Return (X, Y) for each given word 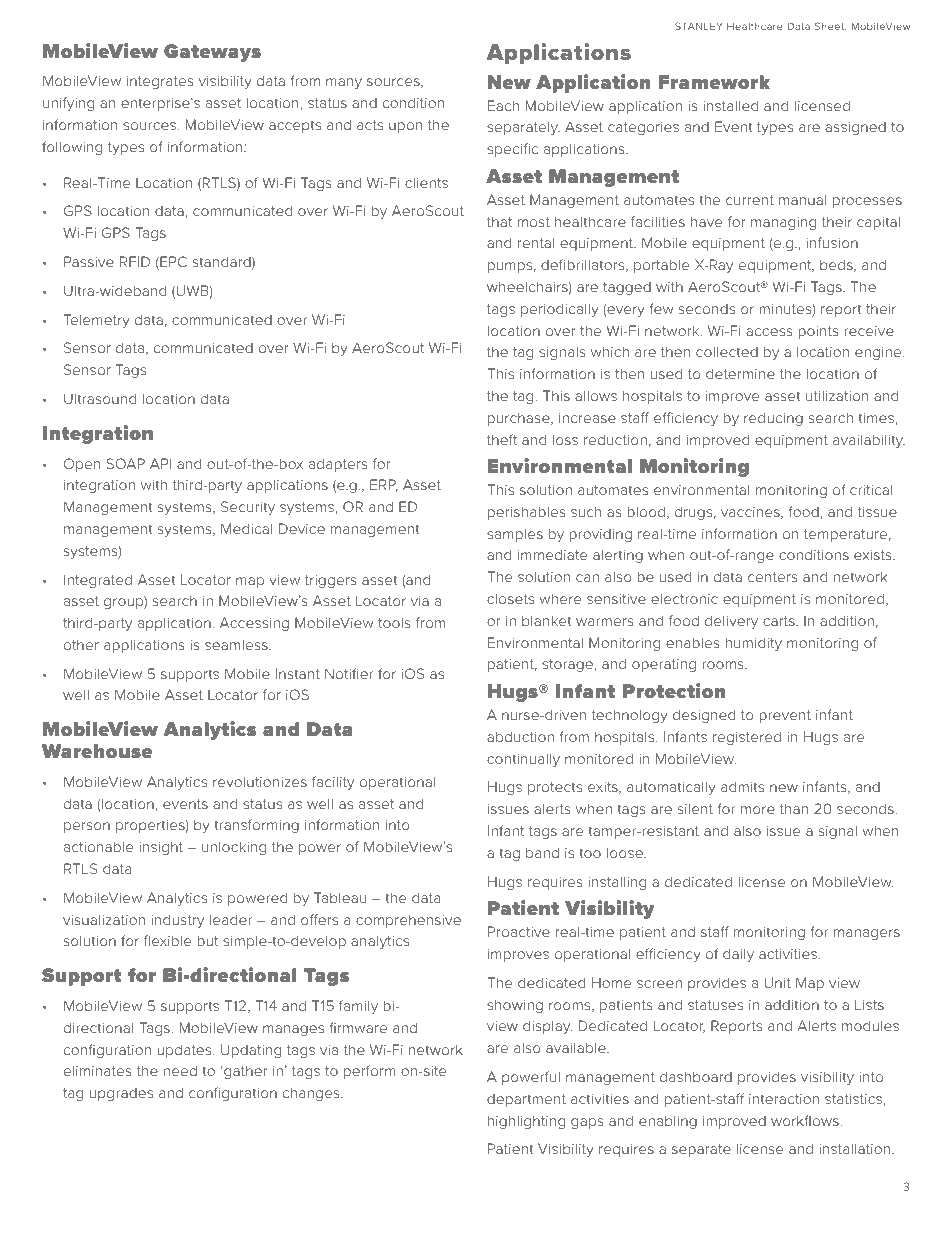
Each (503, 105)
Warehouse (97, 751)
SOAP (125, 463)
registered (747, 738)
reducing (773, 419)
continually (523, 760)
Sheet (830, 26)
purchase (520, 419)
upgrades (121, 1094)
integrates (160, 82)
